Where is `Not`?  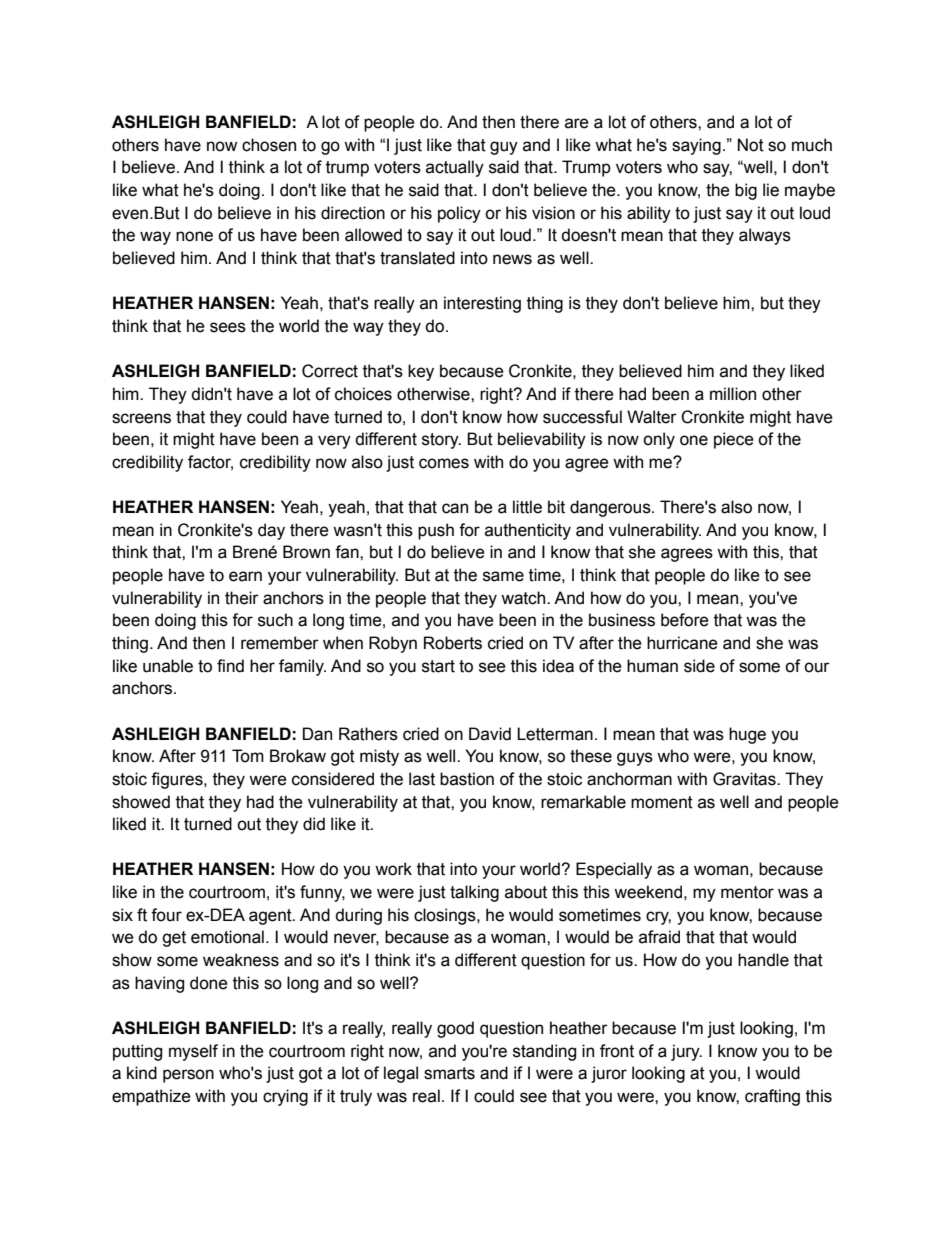 Not is located at coordinates (751, 145).
